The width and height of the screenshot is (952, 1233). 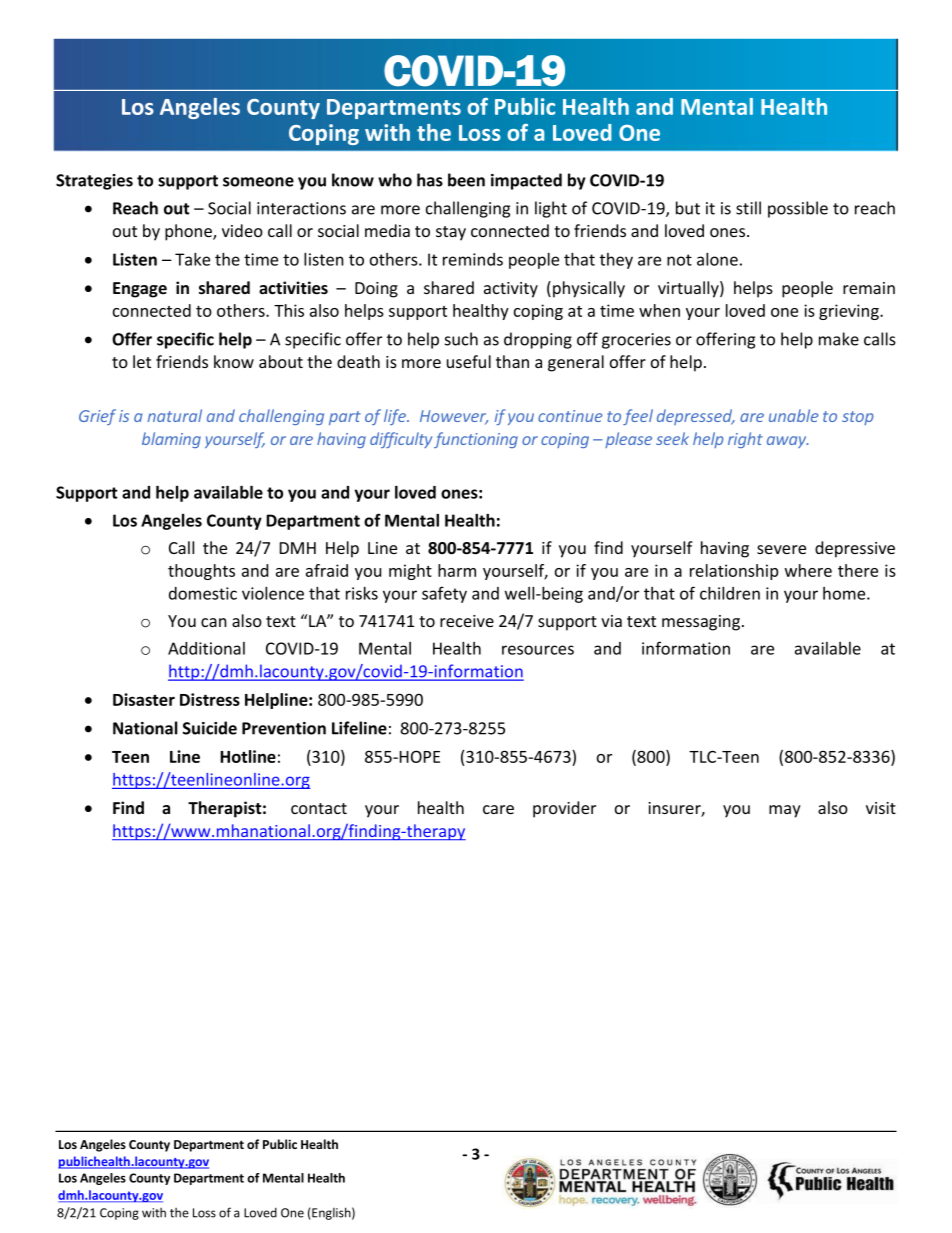 I want to click on away, so click(x=788, y=442).
